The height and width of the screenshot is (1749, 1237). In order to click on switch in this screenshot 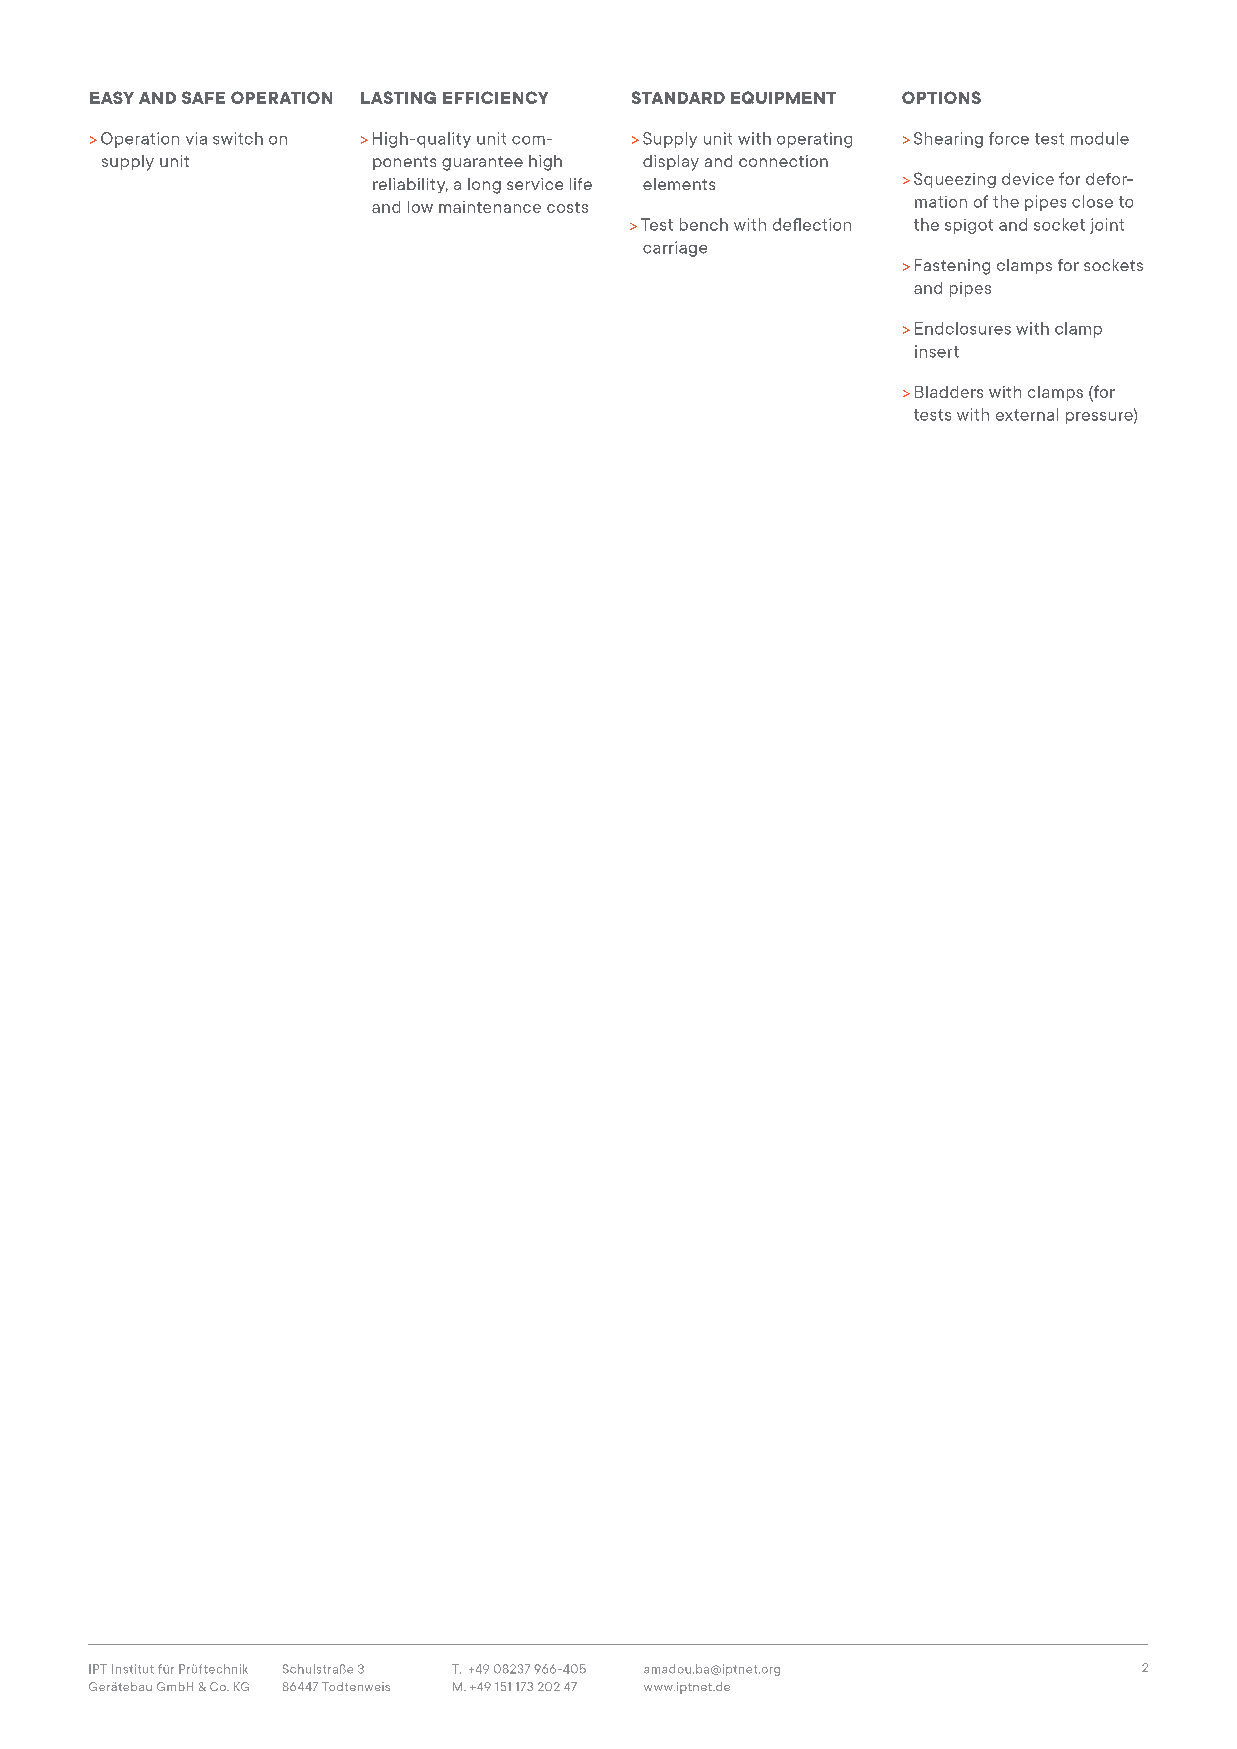, I will do `click(238, 138)`.
